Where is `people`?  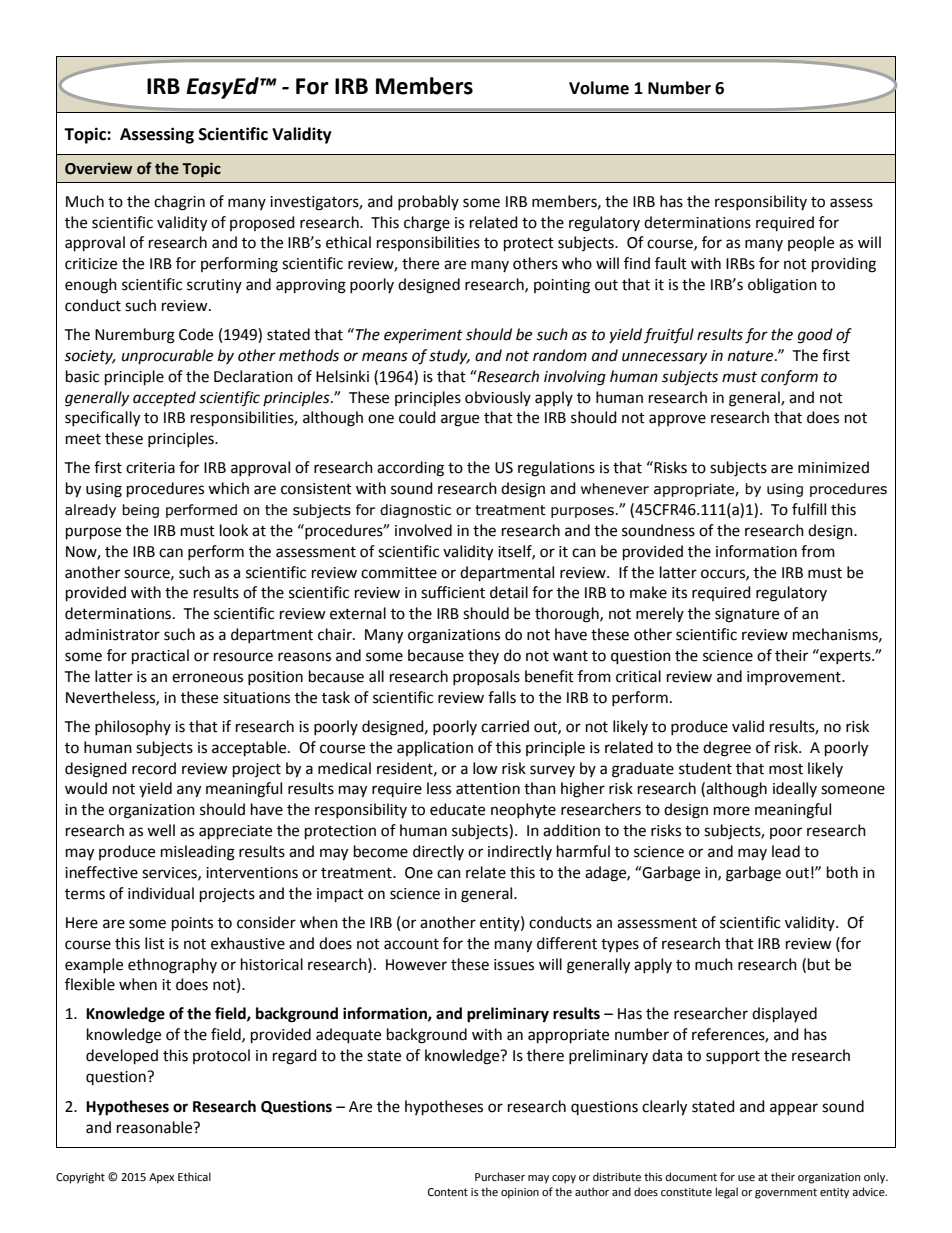
people is located at coordinates (811, 243).
